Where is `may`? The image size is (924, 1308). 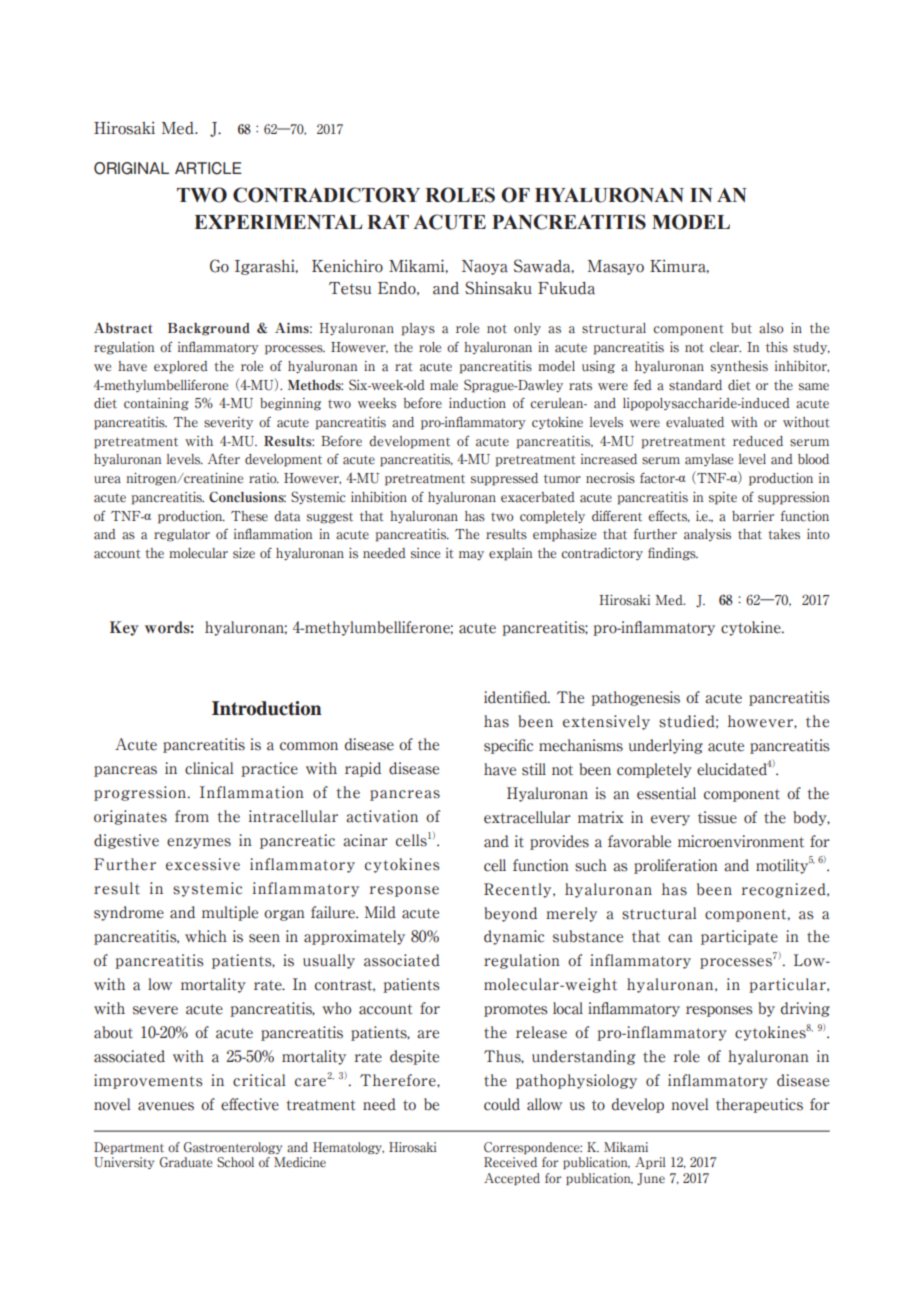
may is located at coordinates (471, 555).
